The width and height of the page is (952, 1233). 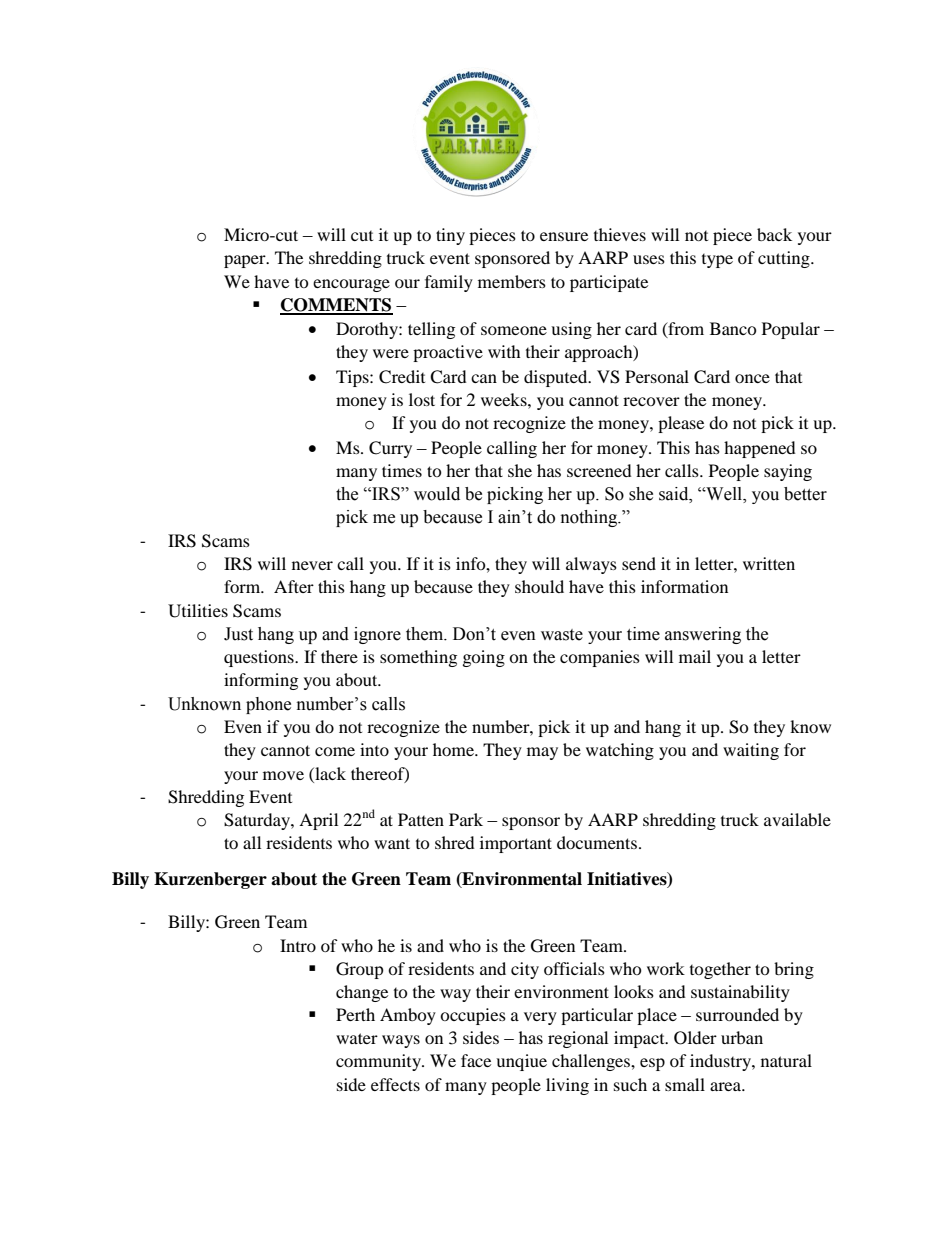 I want to click on After, so click(x=294, y=586).
